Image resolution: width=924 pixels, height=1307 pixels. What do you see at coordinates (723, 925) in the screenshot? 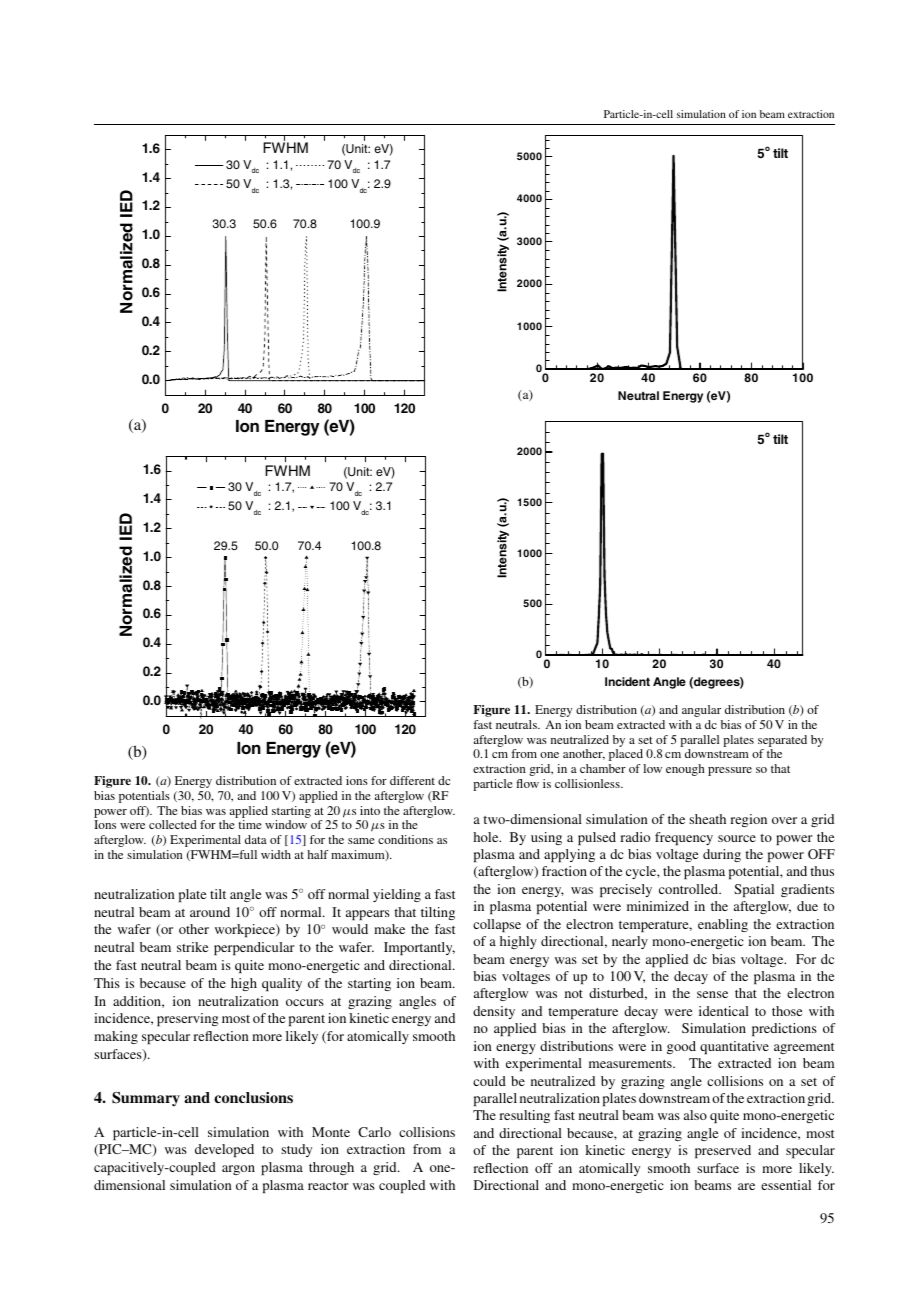
I see `enabling` at bounding box center [723, 925].
